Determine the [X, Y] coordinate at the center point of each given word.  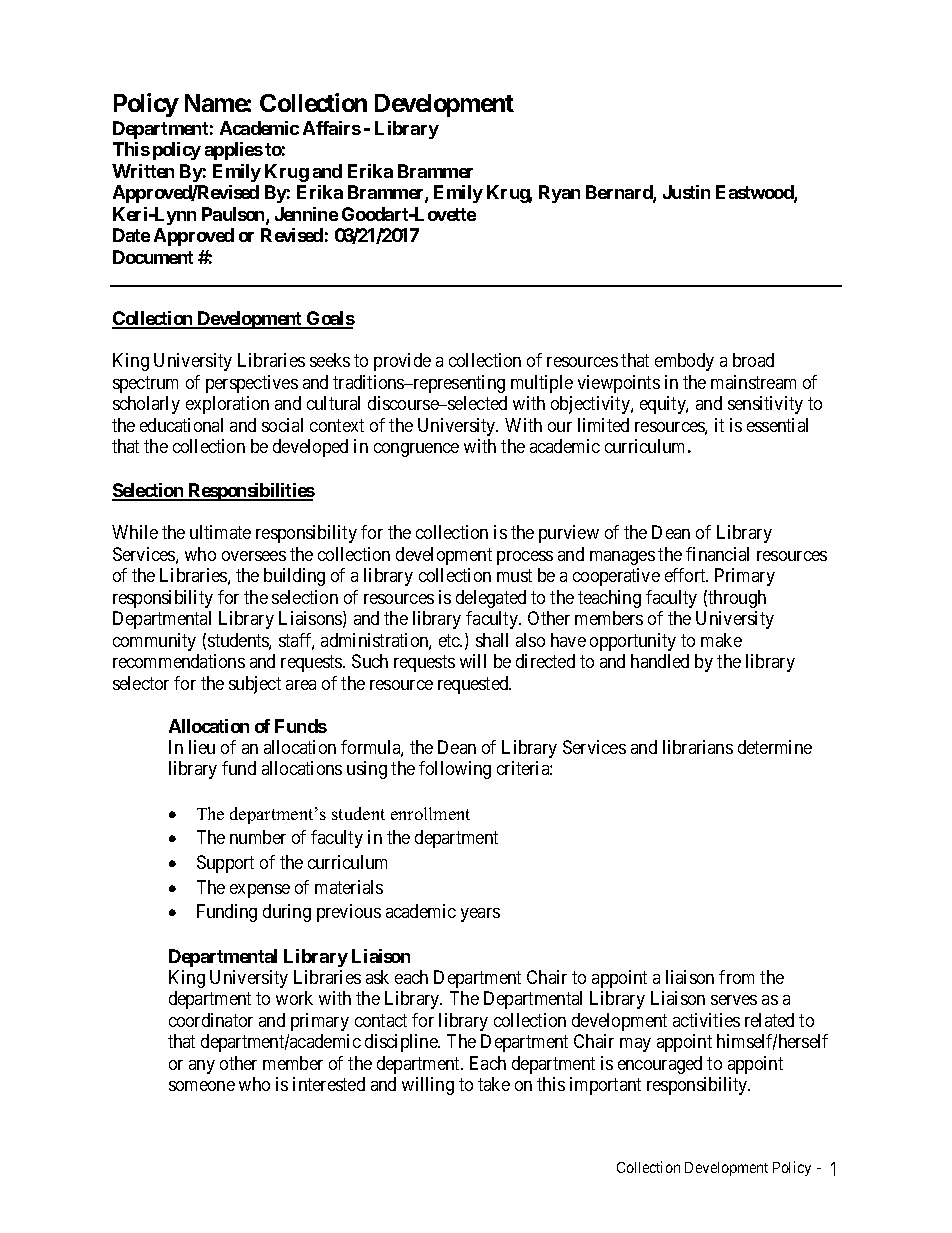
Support [225, 864]
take [494, 1084]
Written [143, 171]
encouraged [660, 1065]
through [737, 599]
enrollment [430, 813]
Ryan [559, 194]
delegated [491, 599]
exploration [227, 405]
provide [402, 362]
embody [684, 362]
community [154, 642]
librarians [698, 747]
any [202, 1067]
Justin [686, 192]
